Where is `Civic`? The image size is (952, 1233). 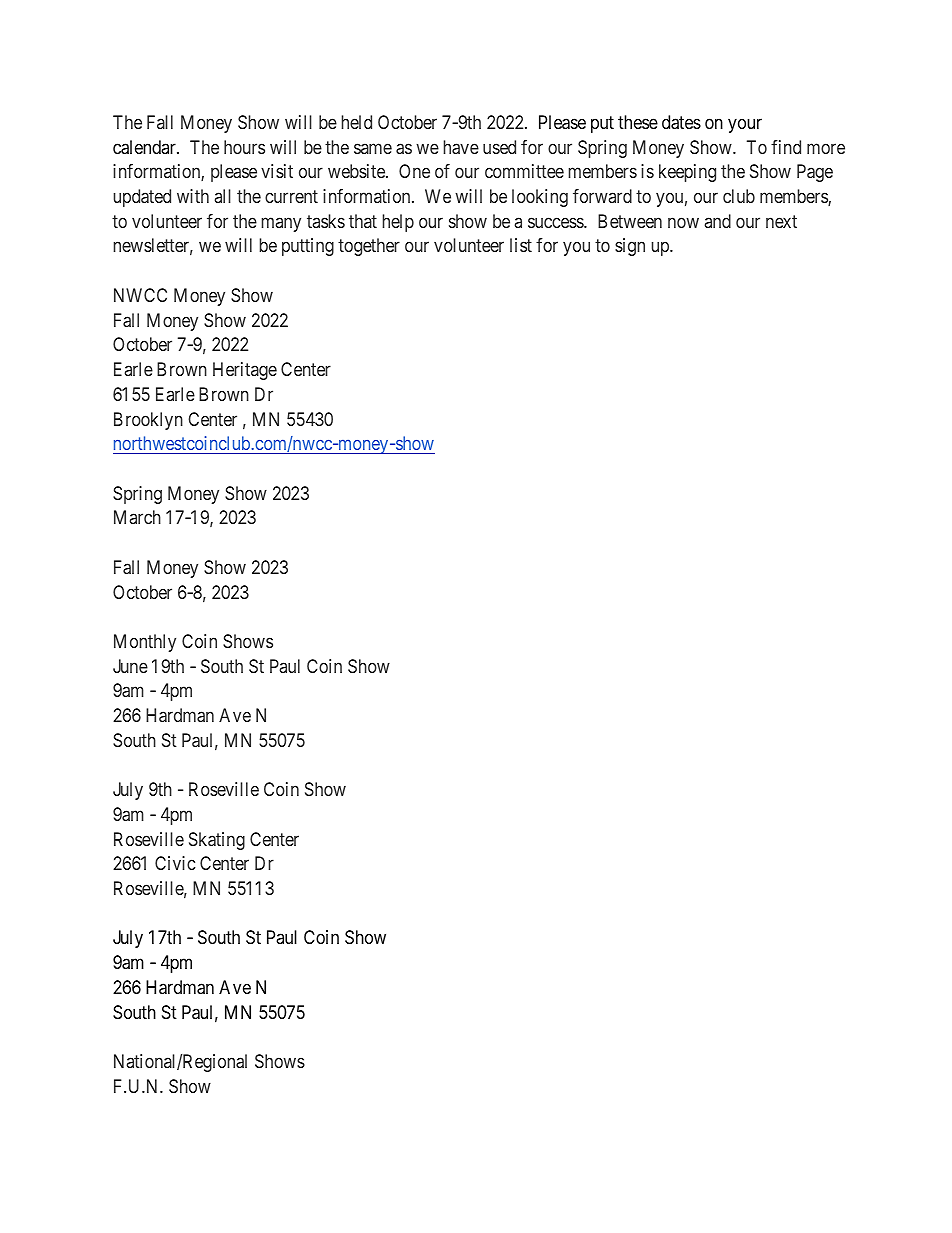
Civic is located at coordinates (175, 863).
